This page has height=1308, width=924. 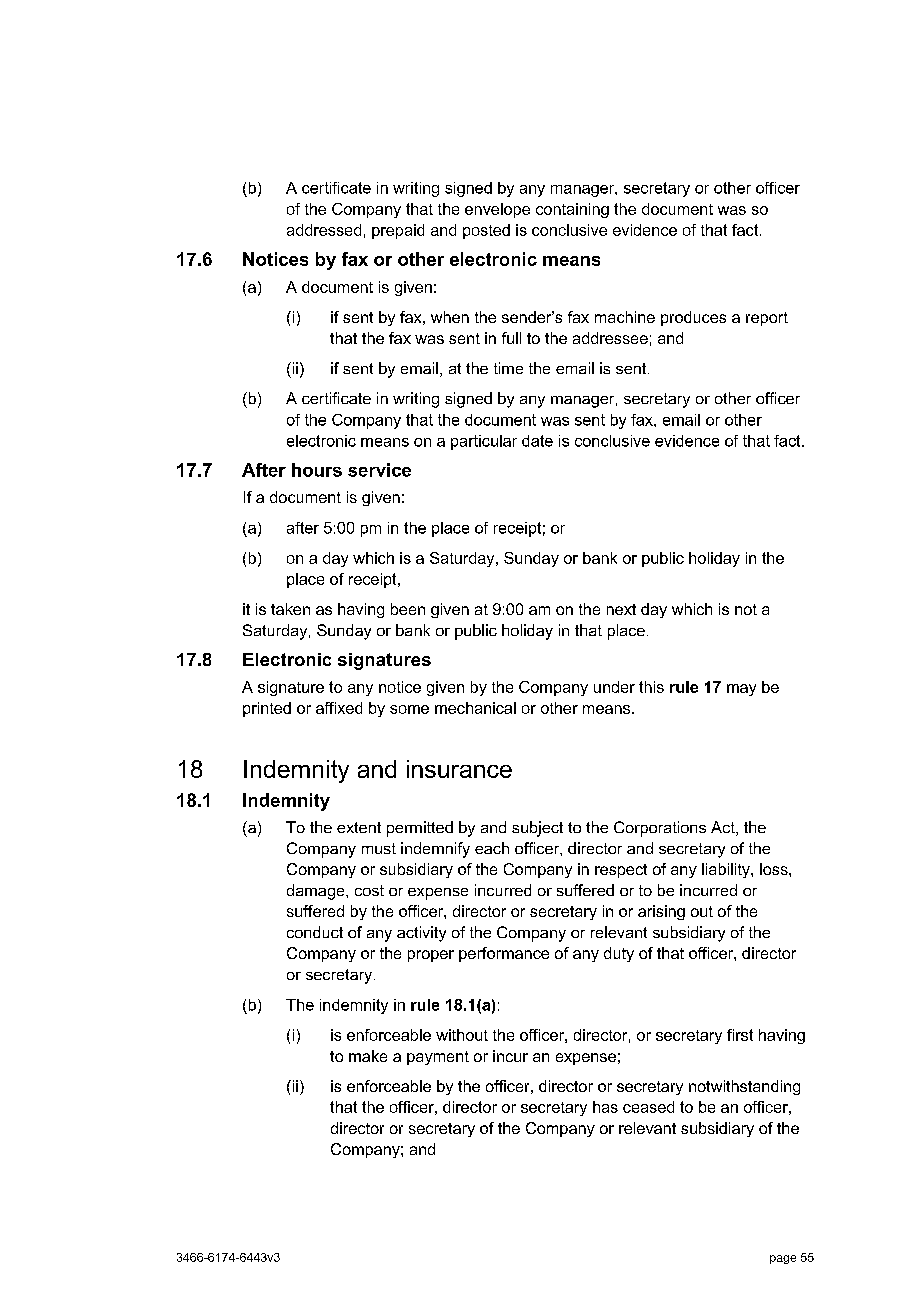 I want to click on damage, so click(x=317, y=892).
